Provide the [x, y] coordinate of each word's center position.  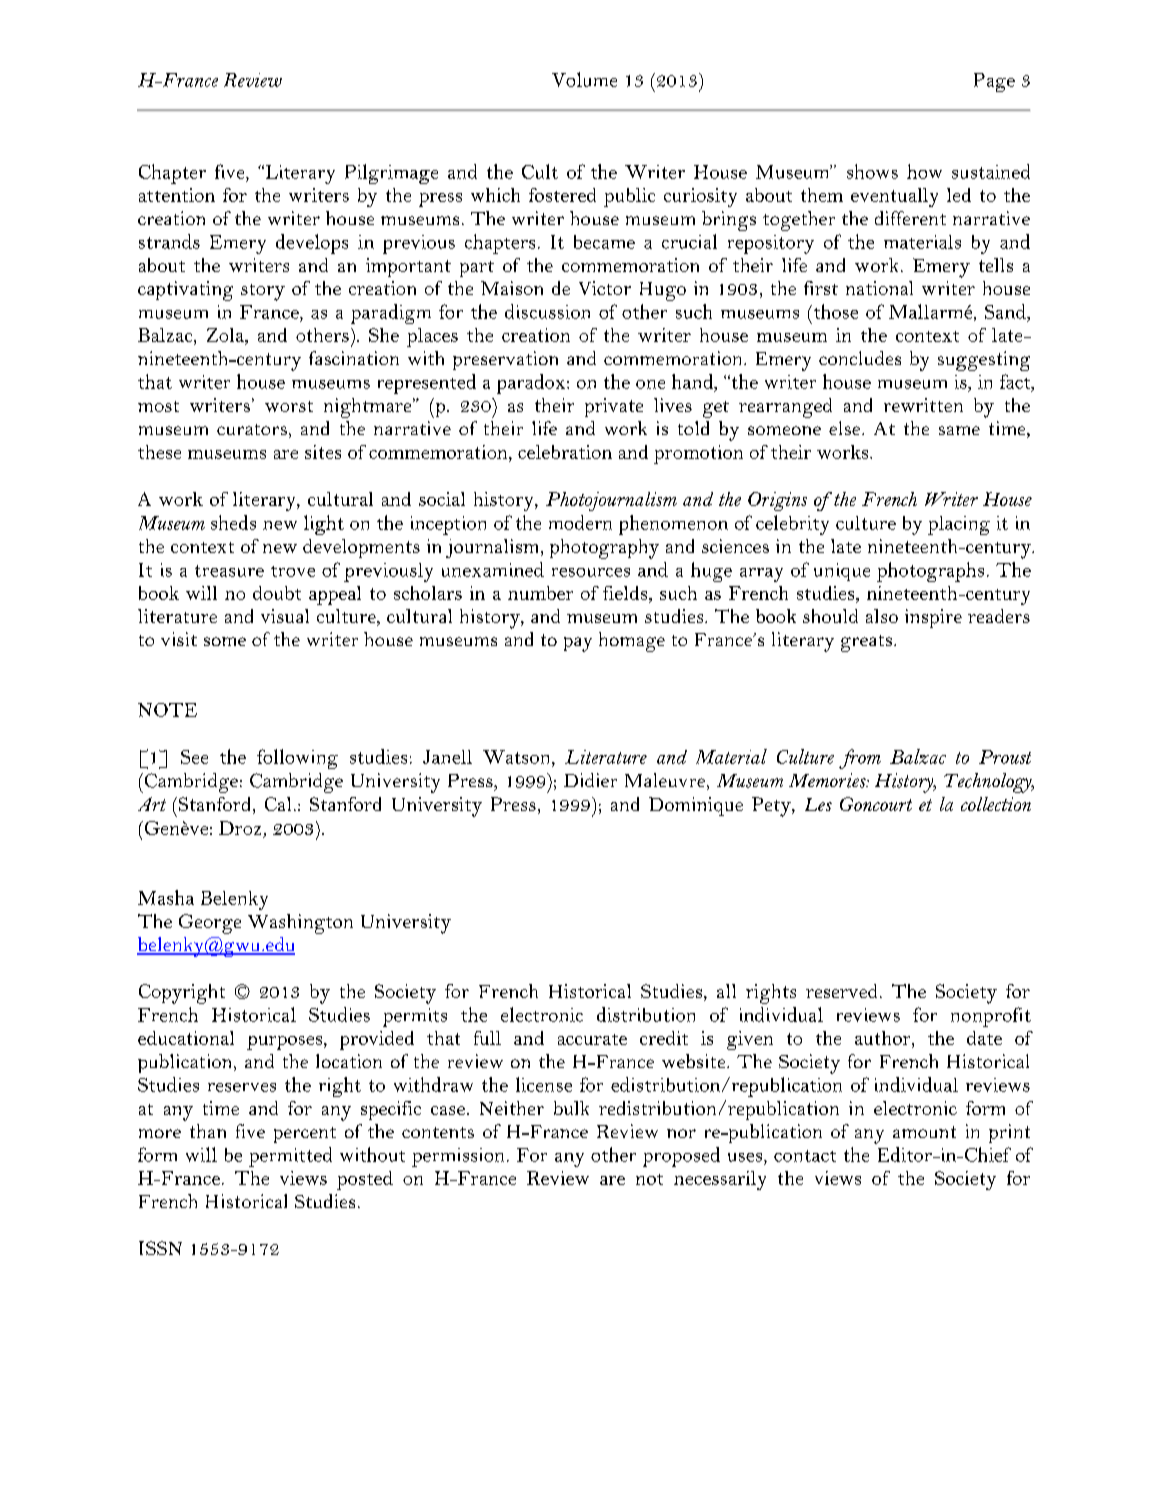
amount [924, 1132]
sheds [233, 522]
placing [959, 525]
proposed [681, 1157]
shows [872, 171]
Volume [584, 79]
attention [177, 195]
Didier [590, 780]
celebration [565, 452]
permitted [290, 1157]
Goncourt [876, 804]
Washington [300, 924]
